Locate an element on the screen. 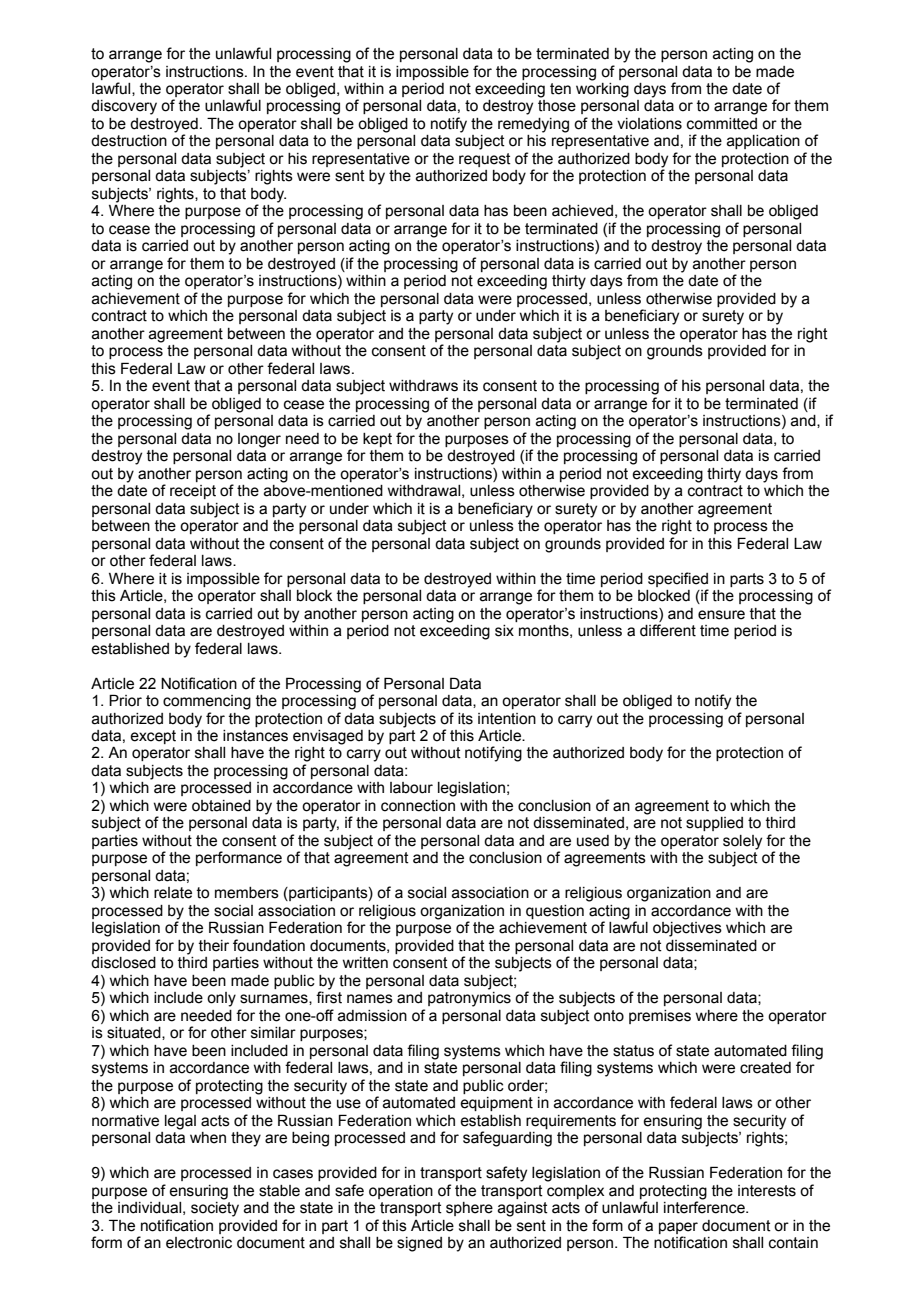 This screenshot has height=1308, width=924. committed is located at coordinates (722, 124).
